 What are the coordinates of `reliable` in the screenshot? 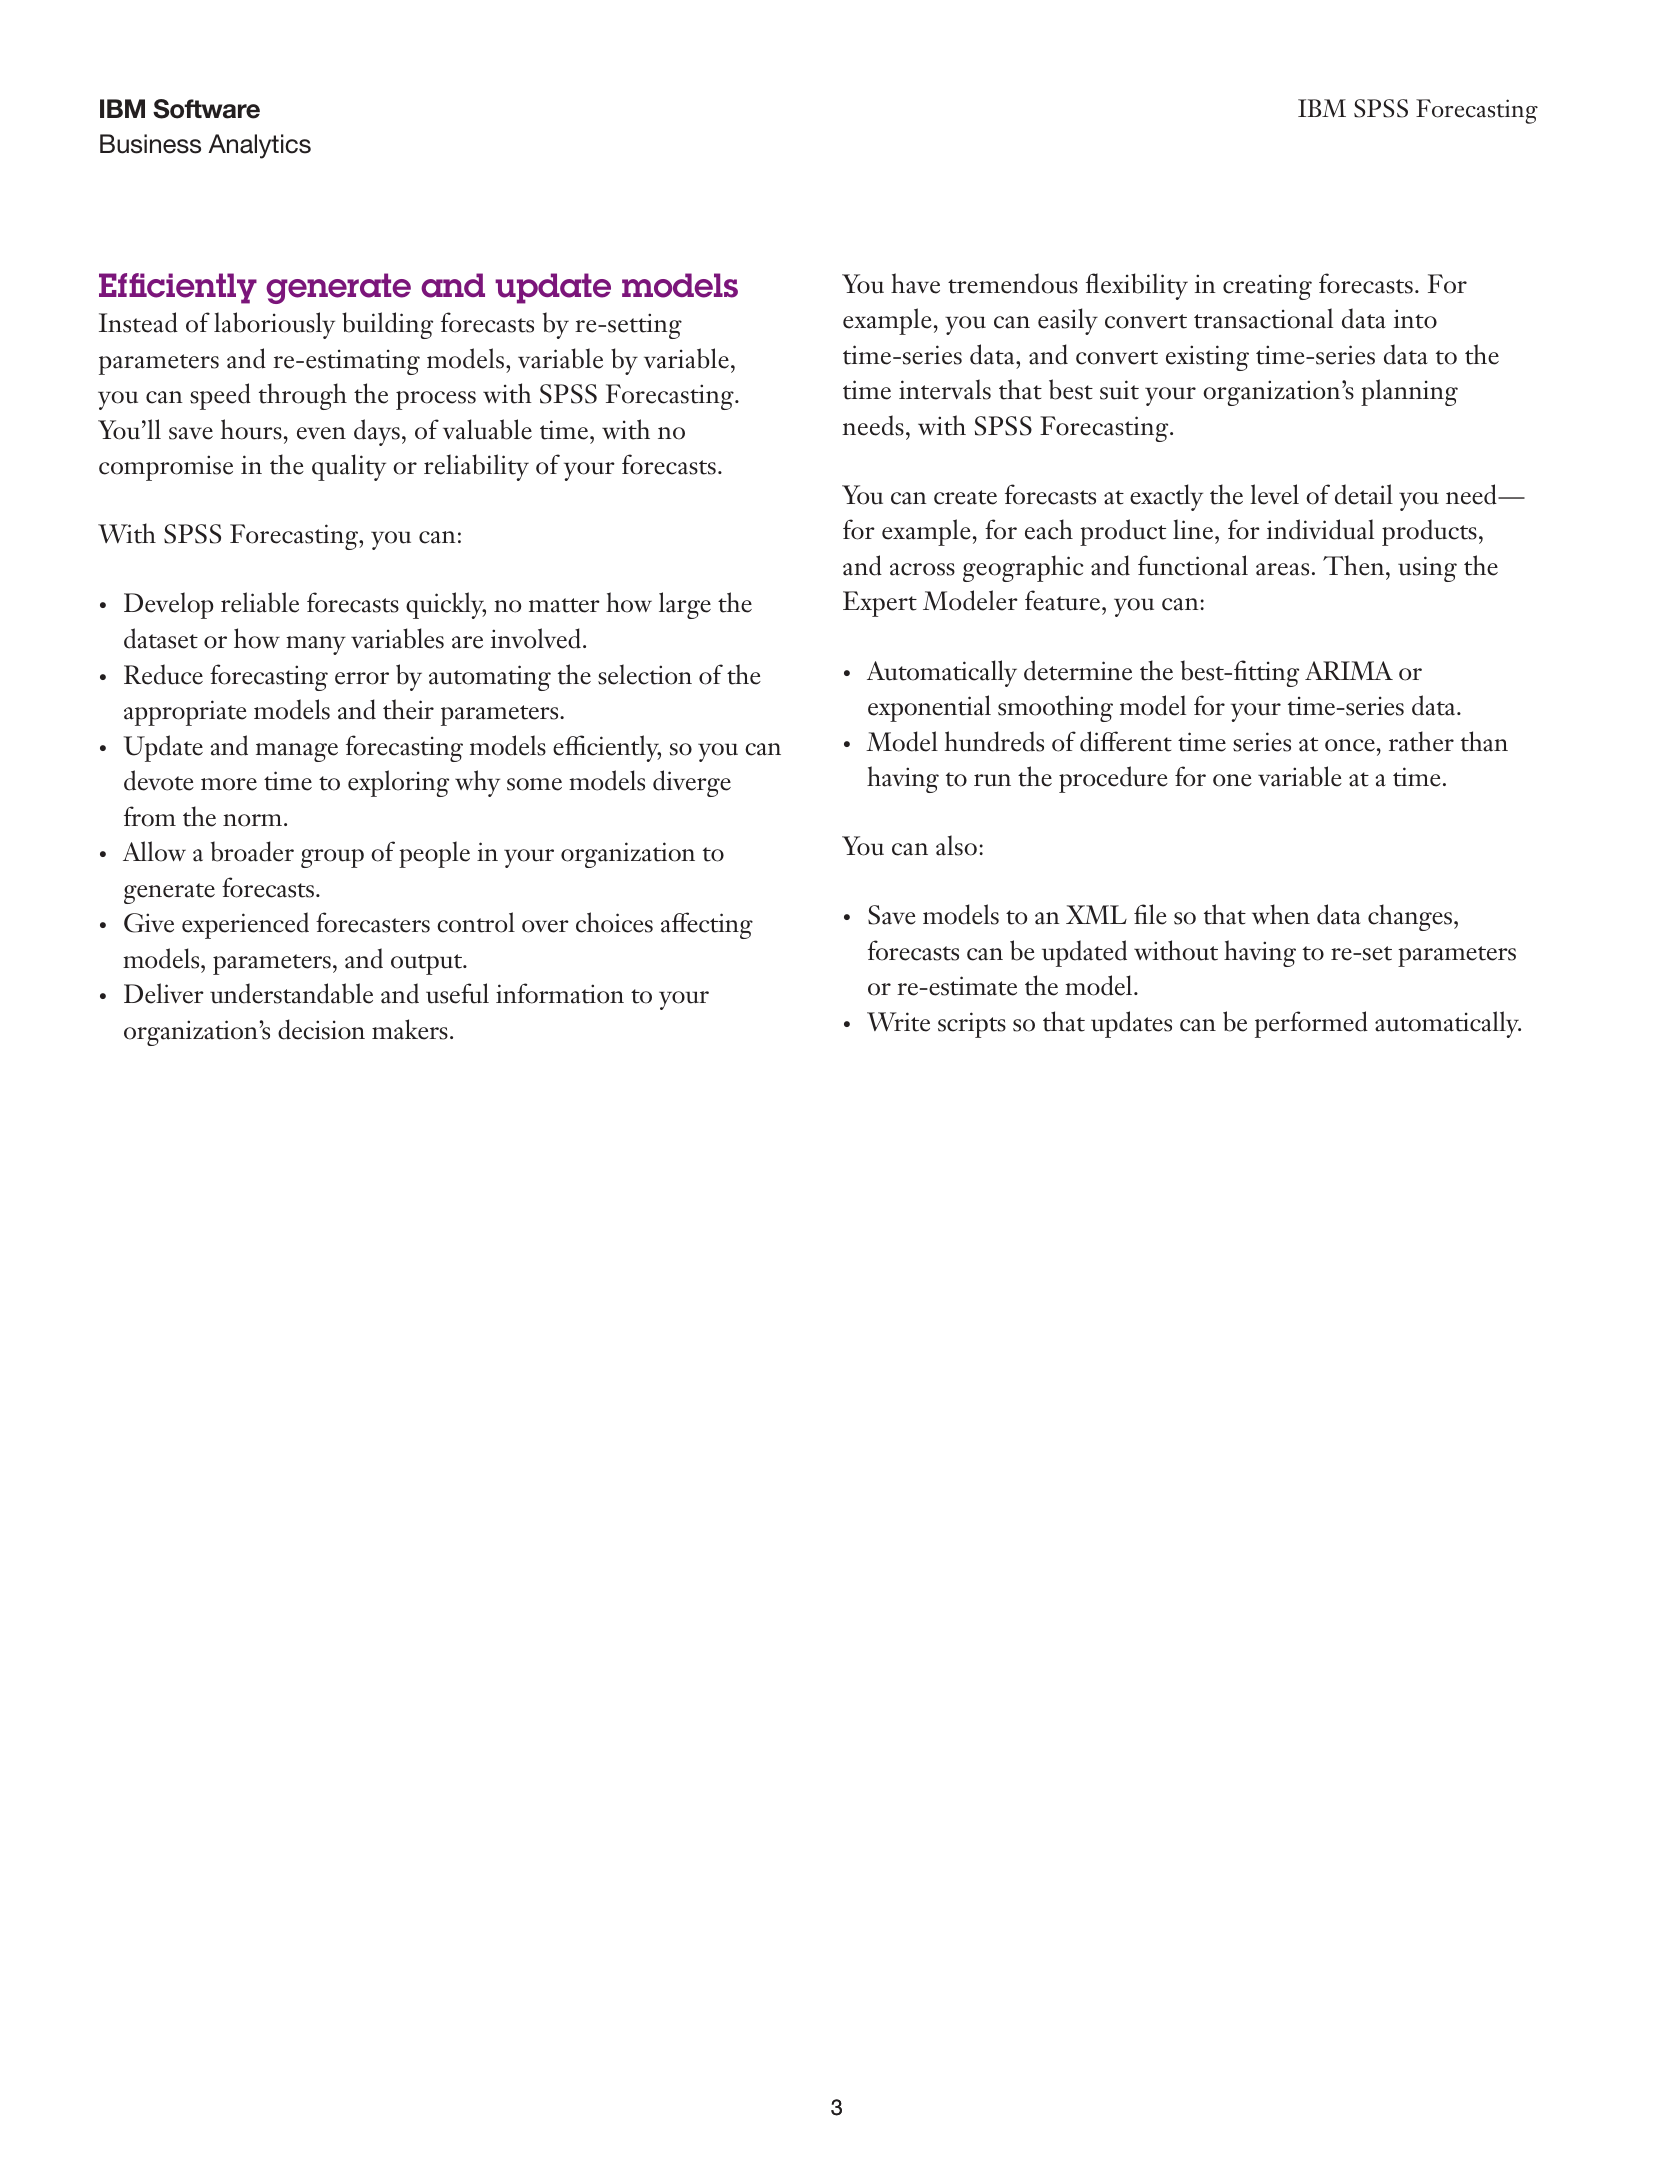 It's located at (260, 602).
